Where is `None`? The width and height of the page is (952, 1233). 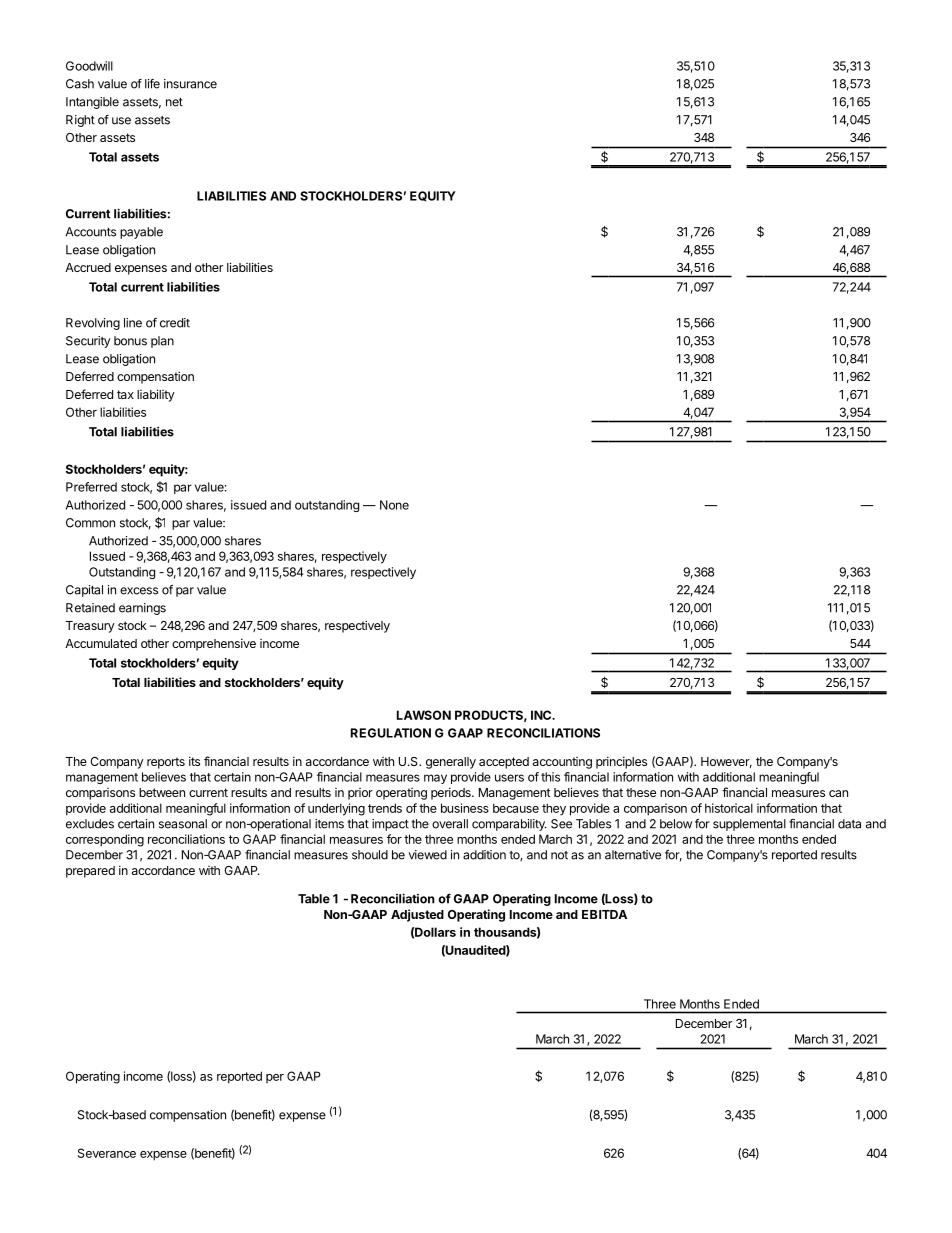
None is located at coordinates (394, 505).
